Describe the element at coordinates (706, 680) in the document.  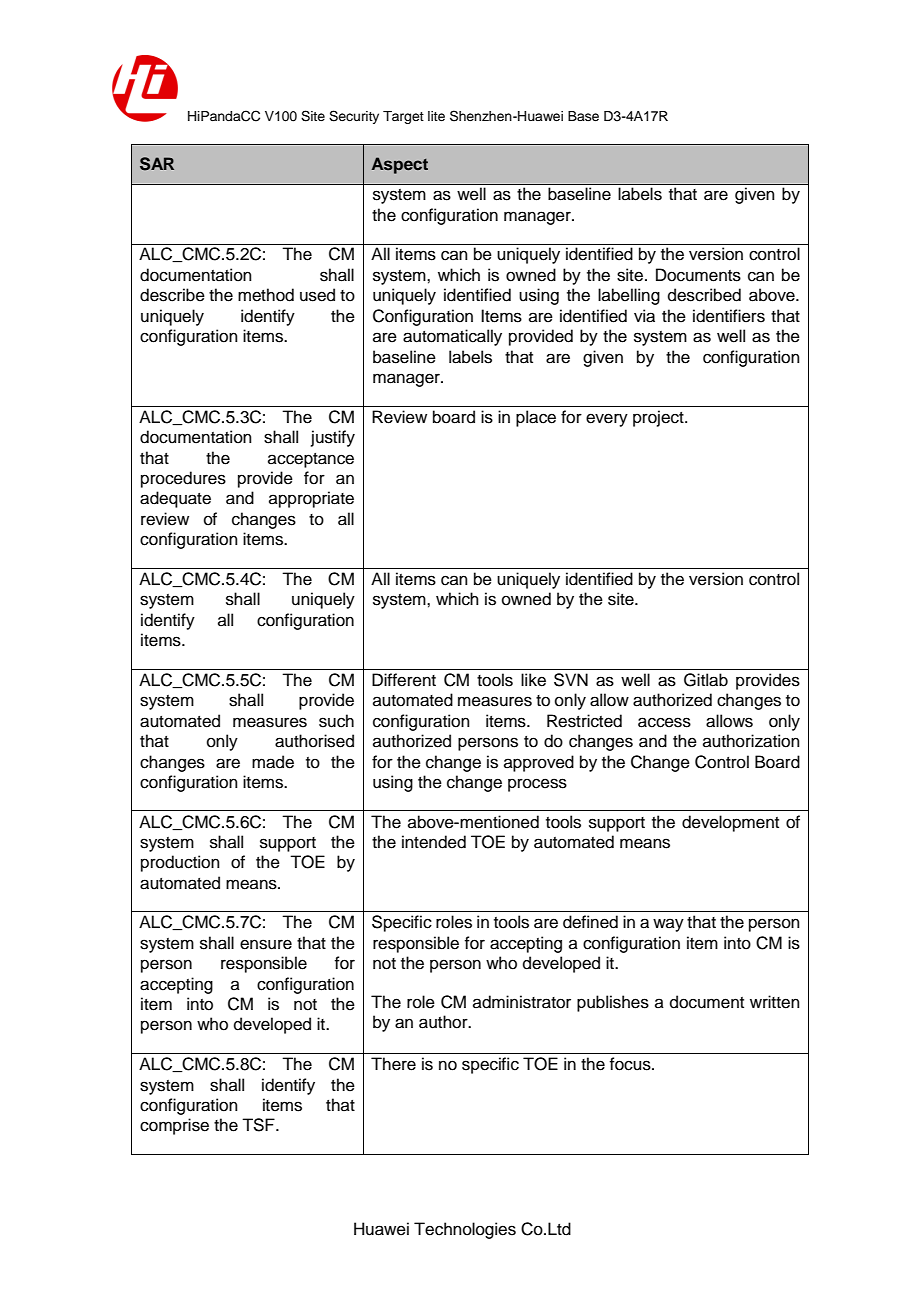
I see `Gitlab` at that location.
